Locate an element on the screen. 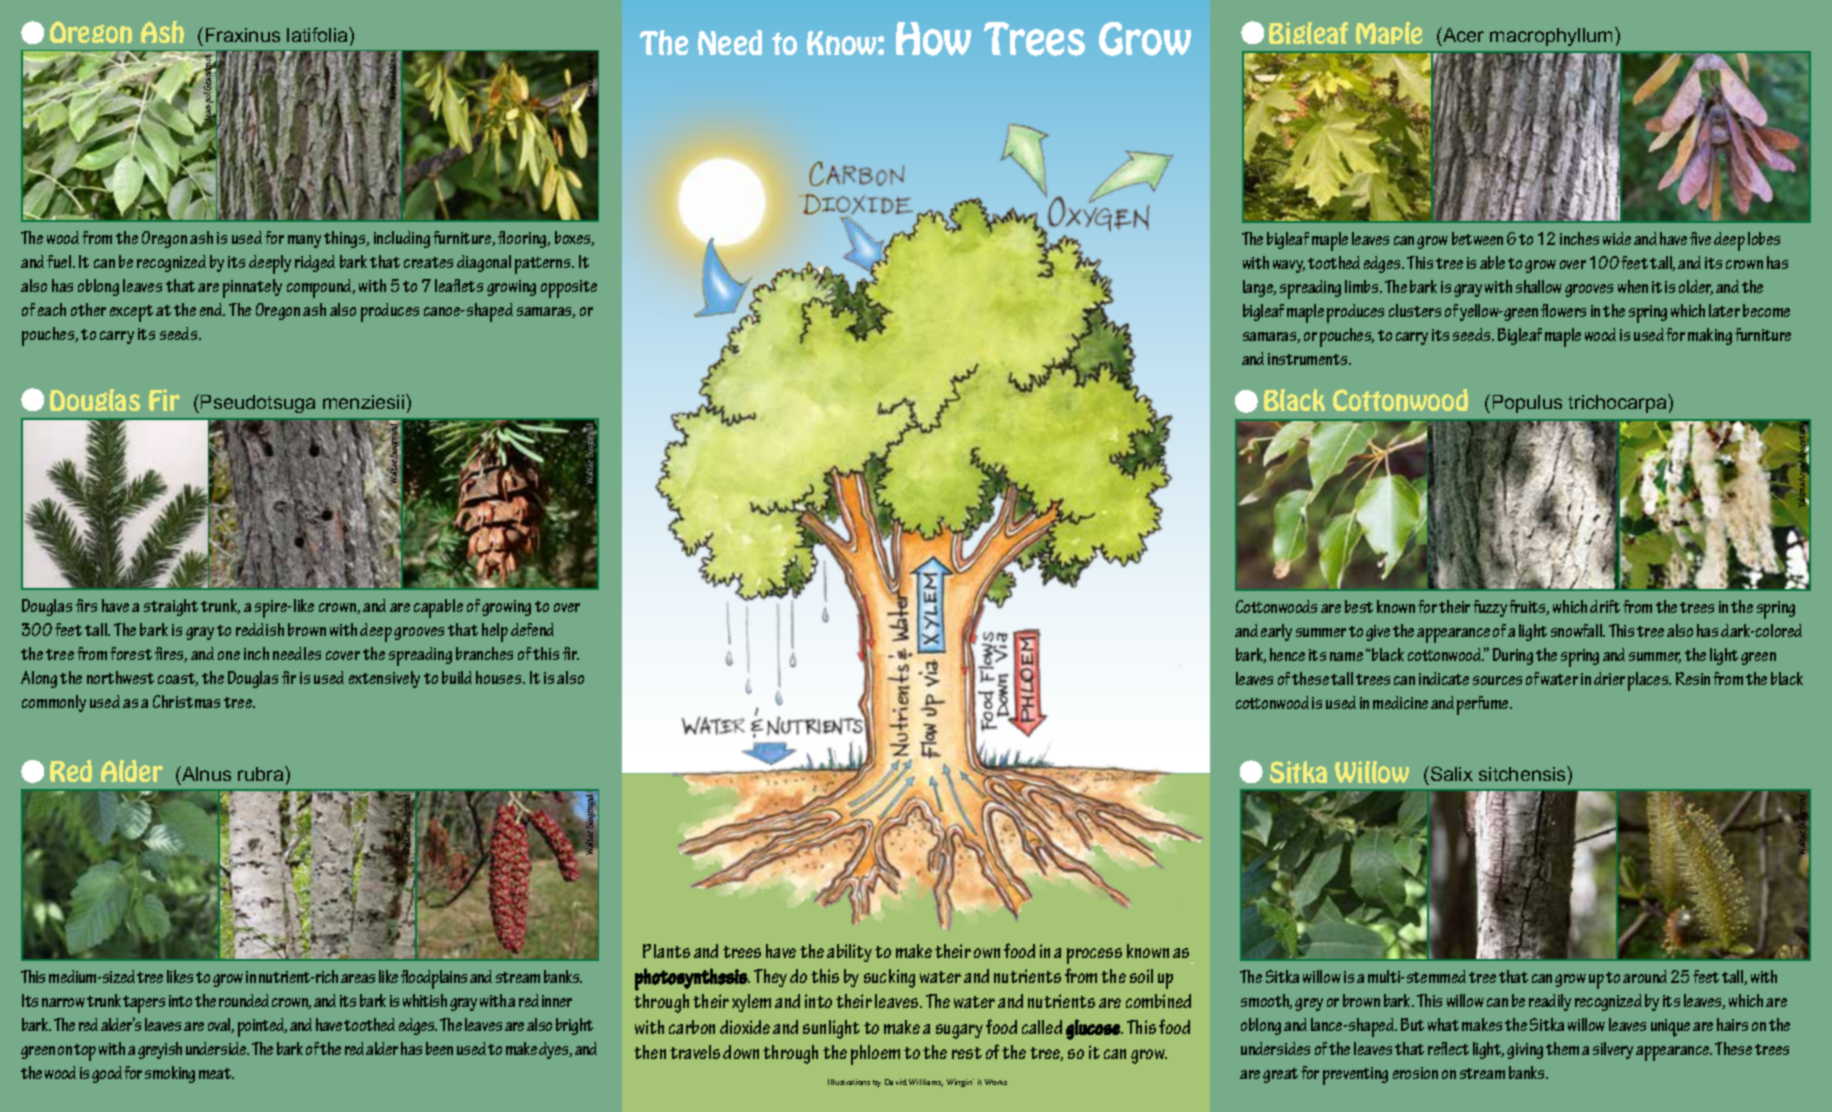 The height and width of the screenshot is (1112, 1832). opposite is located at coordinates (569, 289).
